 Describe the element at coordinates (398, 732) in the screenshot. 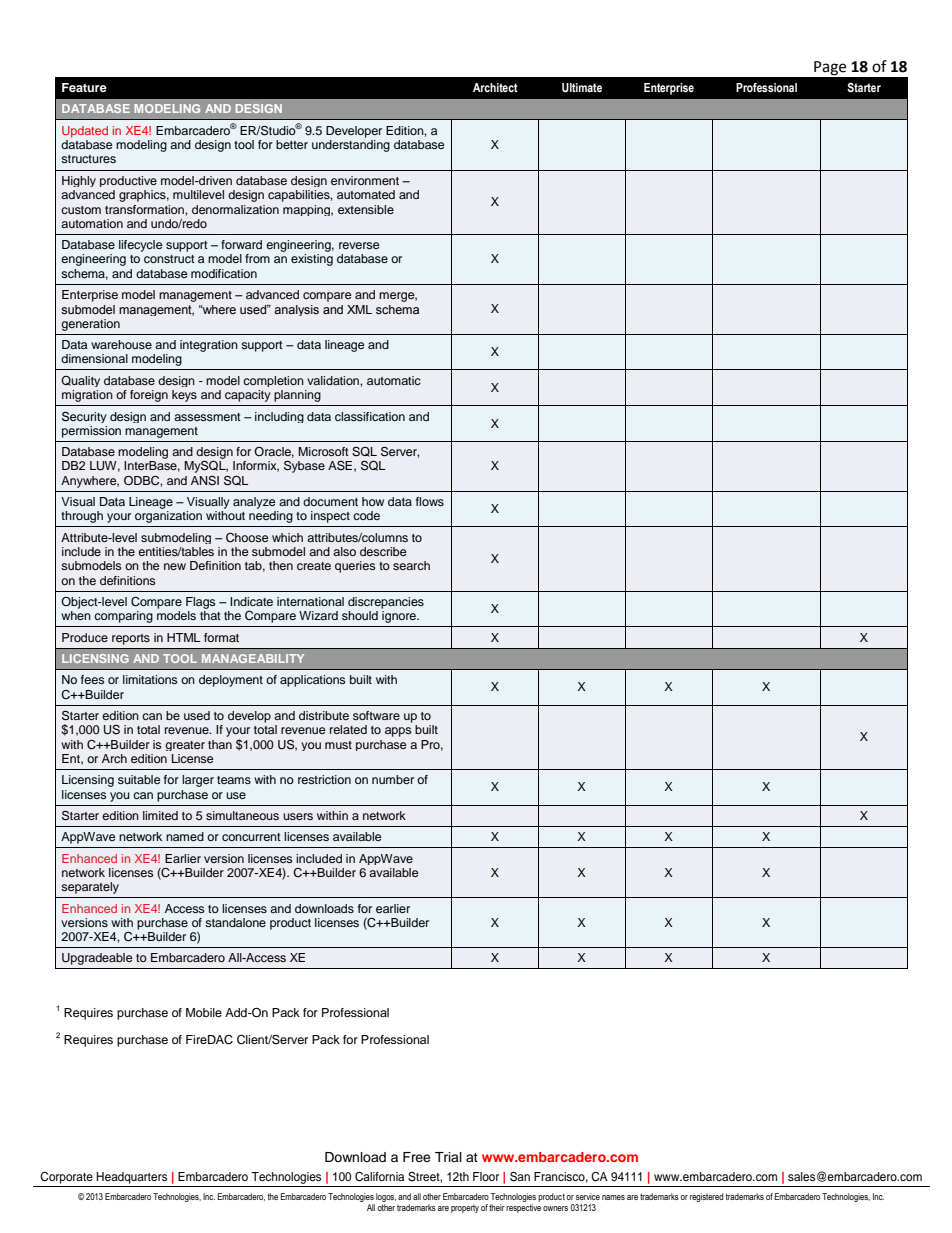

I see `apps` at that location.
